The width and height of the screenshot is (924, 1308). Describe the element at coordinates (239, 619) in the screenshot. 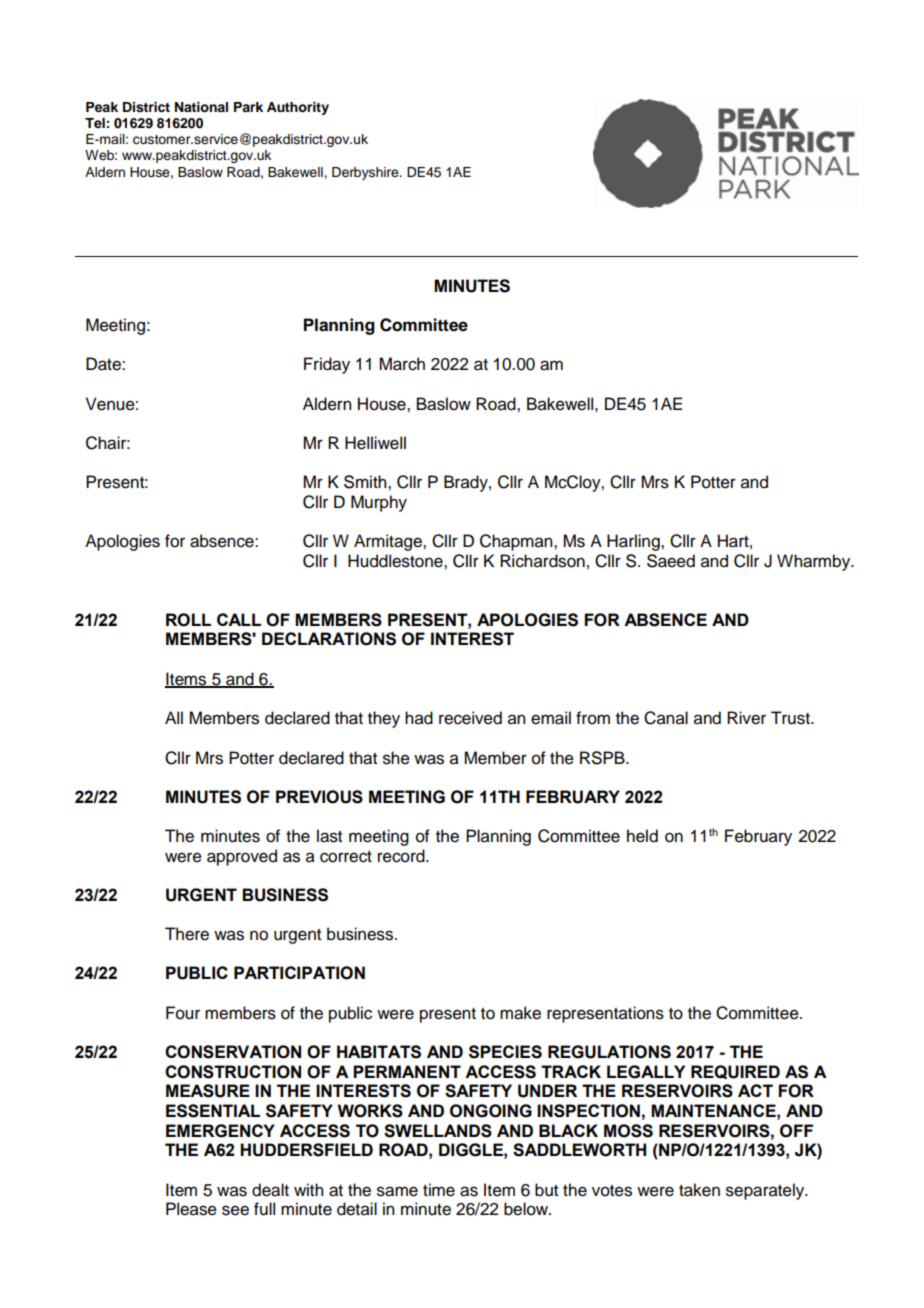

I see `CALL` at that location.
